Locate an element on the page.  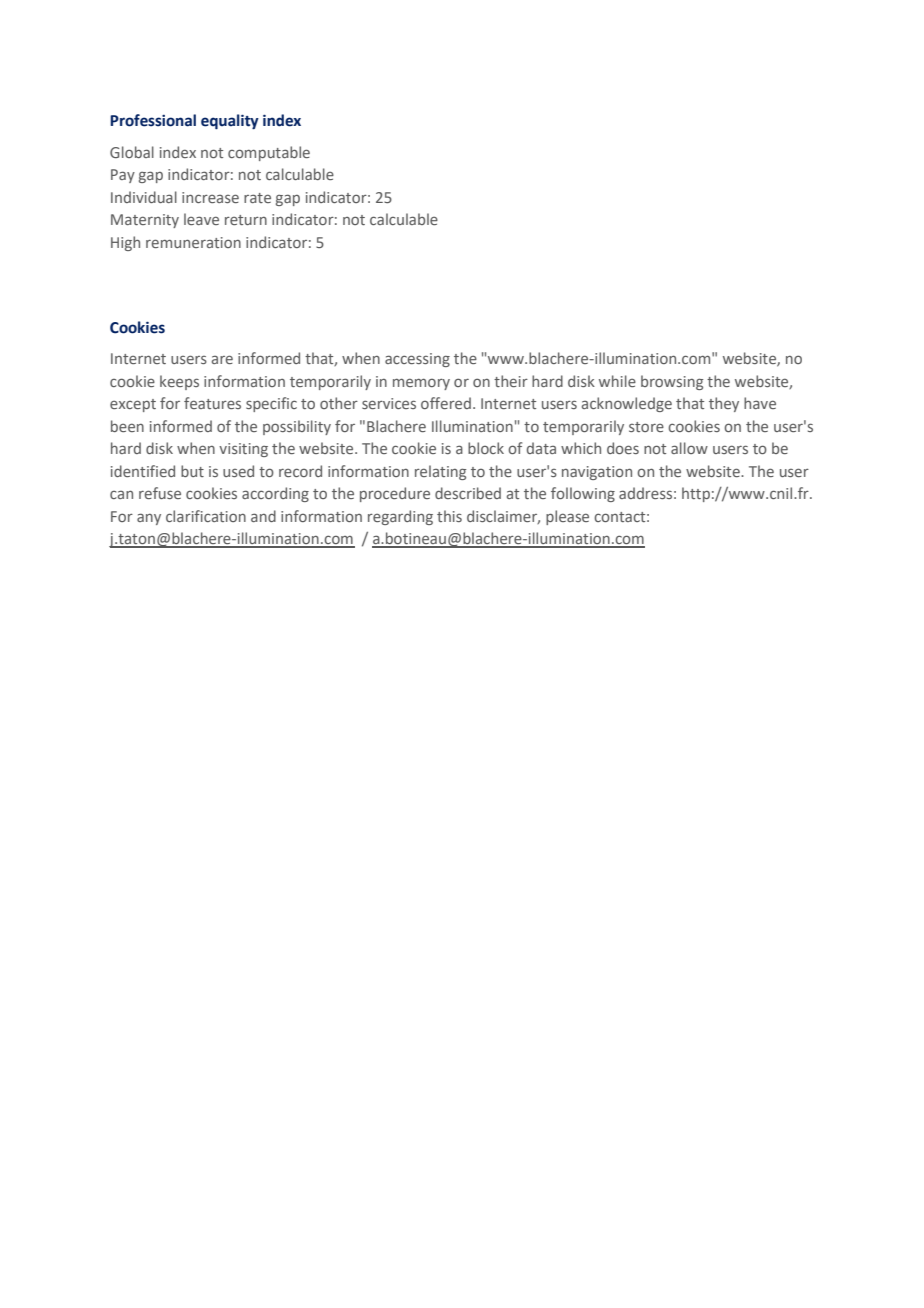
equality is located at coordinates (230, 122).
